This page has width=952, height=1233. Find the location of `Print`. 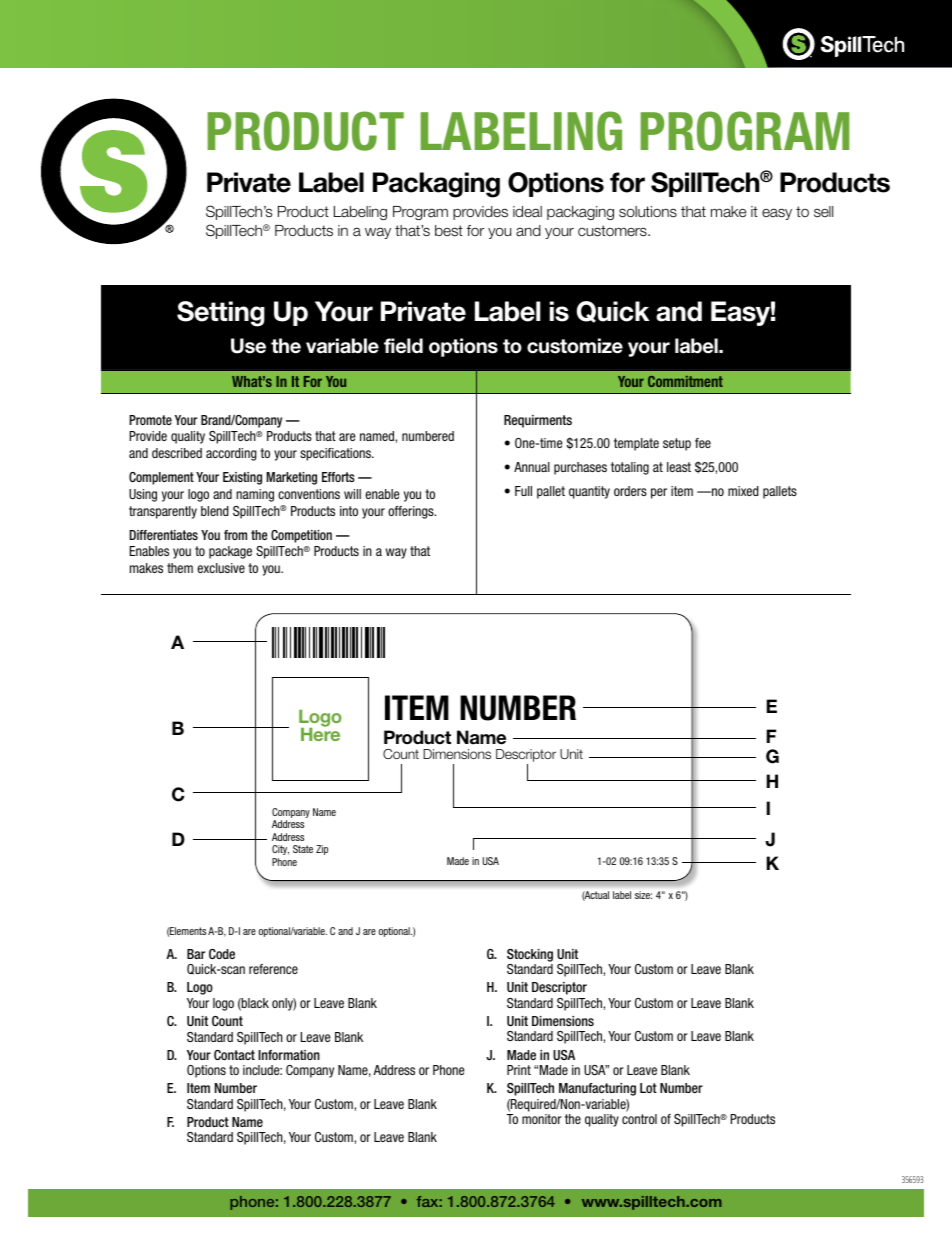

Print is located at coordinates (519, 1070).
